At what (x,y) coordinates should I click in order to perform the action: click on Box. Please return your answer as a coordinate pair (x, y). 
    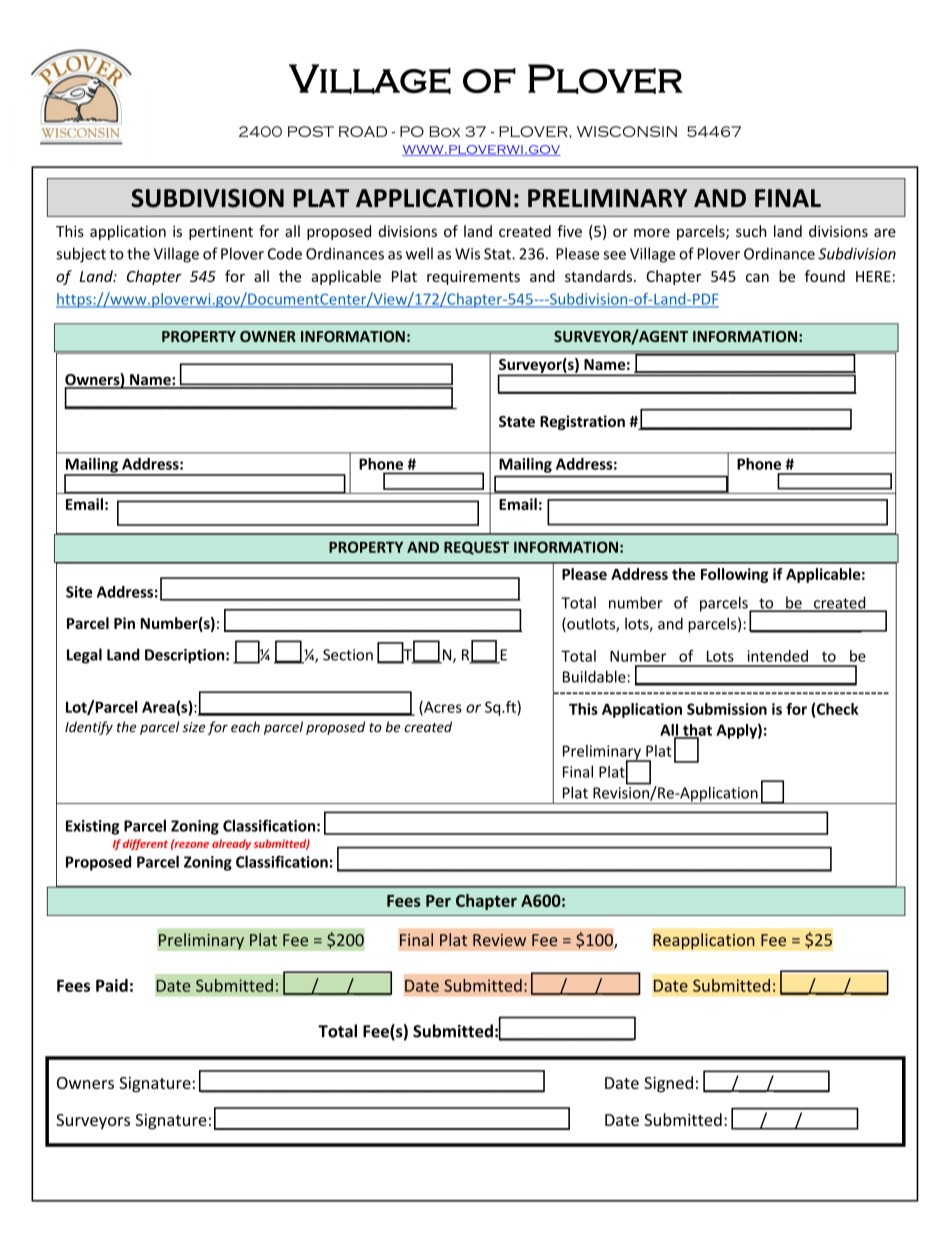
    Looking at the image, I should click on (445, 131).
